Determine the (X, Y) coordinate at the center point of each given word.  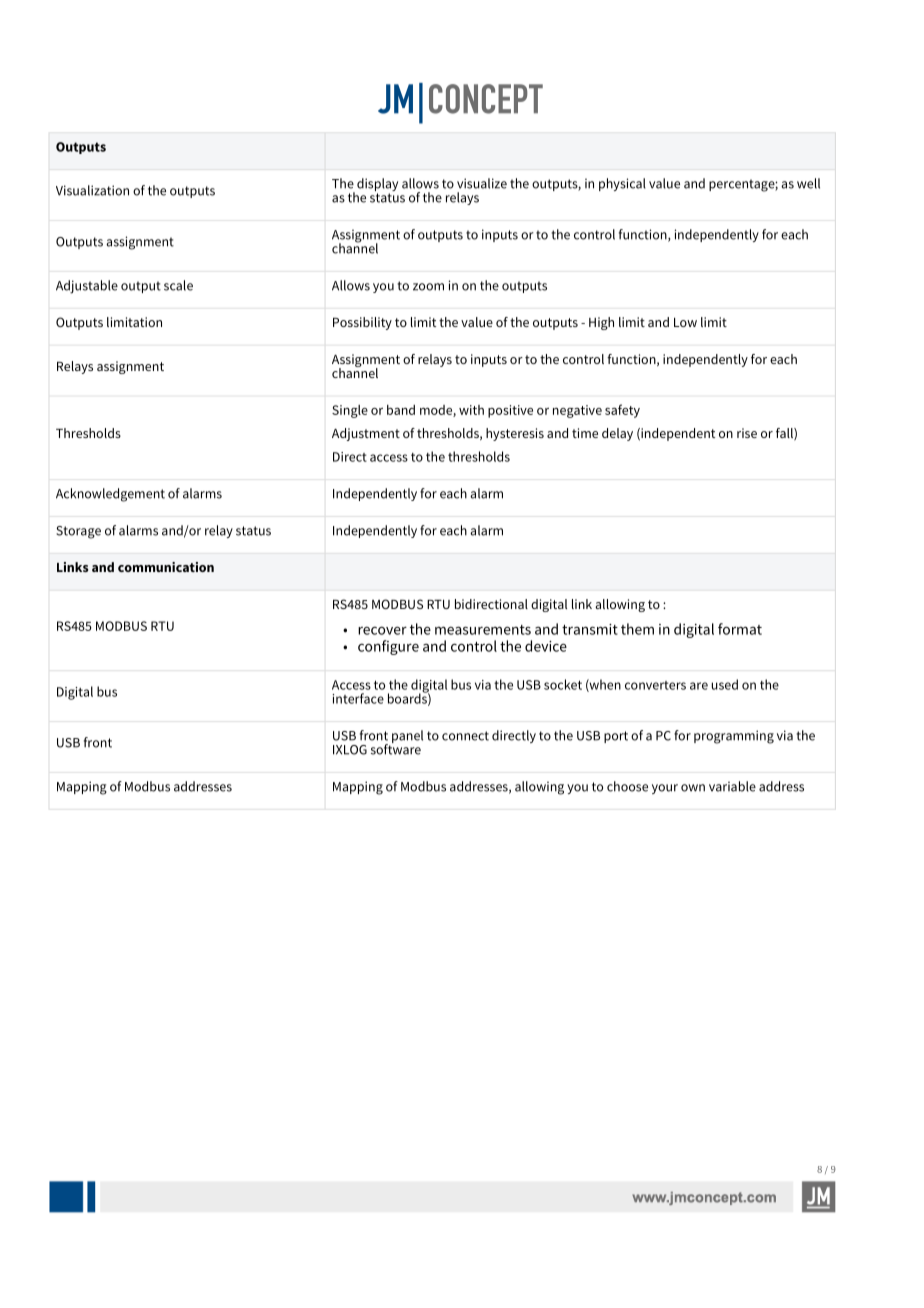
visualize (482, 183)
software (396, 748)
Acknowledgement (110, 495)
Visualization (92, 190)
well (808, 183)
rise (747, 433)
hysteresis (515, 434)
